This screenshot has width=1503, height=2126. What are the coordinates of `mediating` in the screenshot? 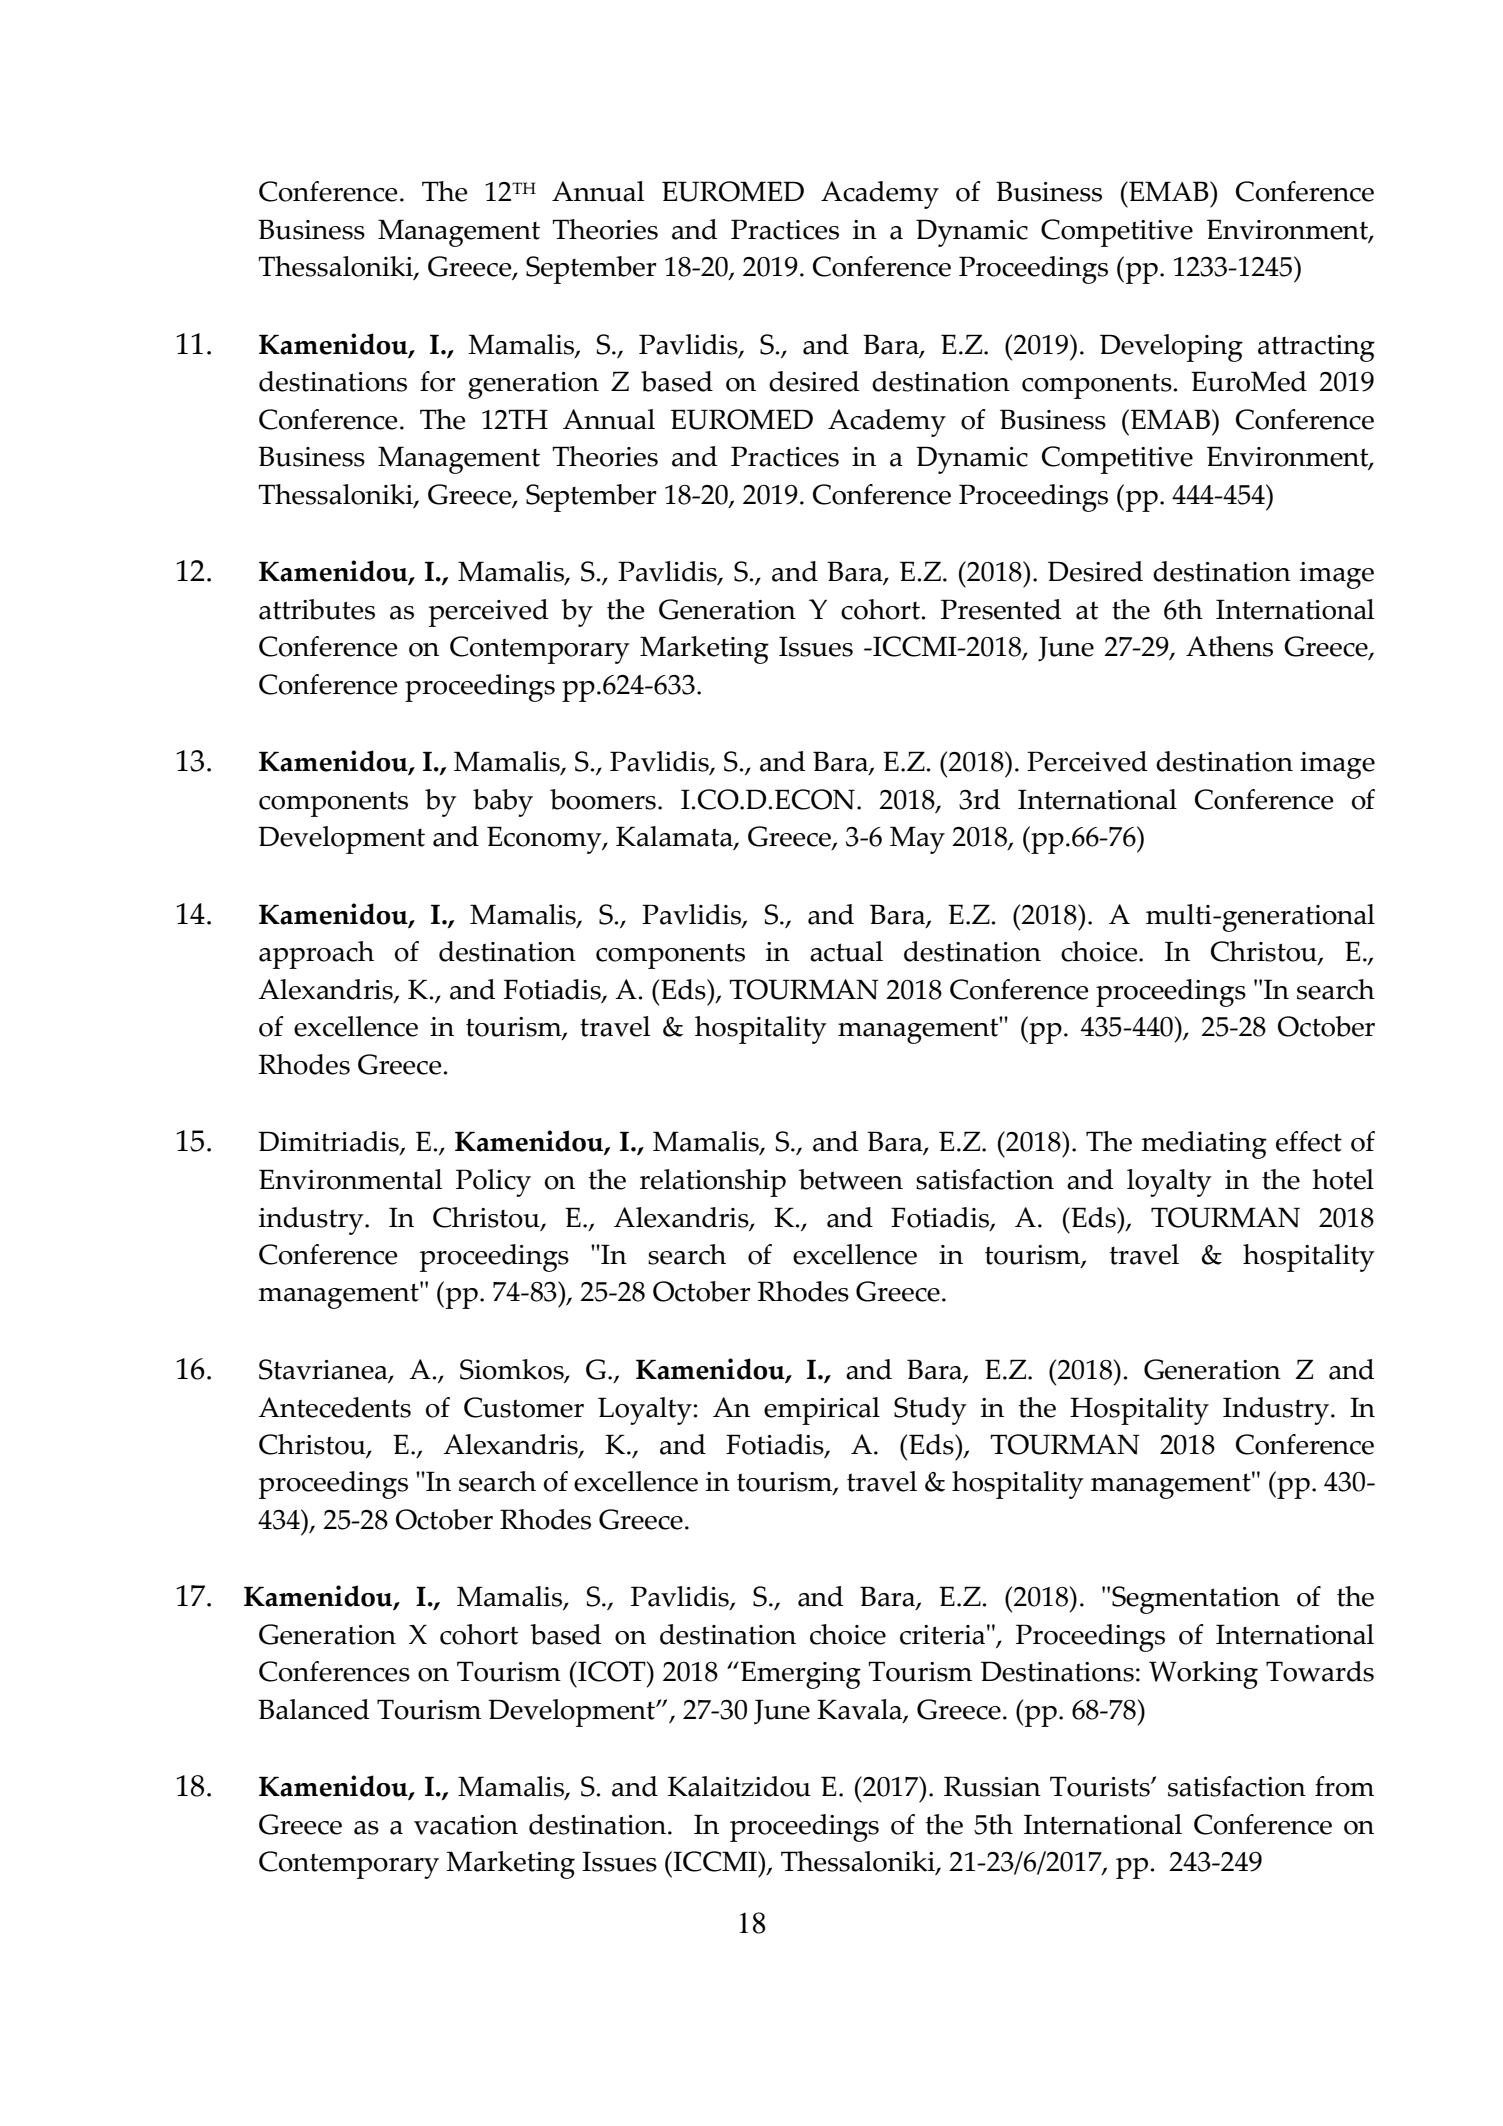 It's located at (1204, 1145).
